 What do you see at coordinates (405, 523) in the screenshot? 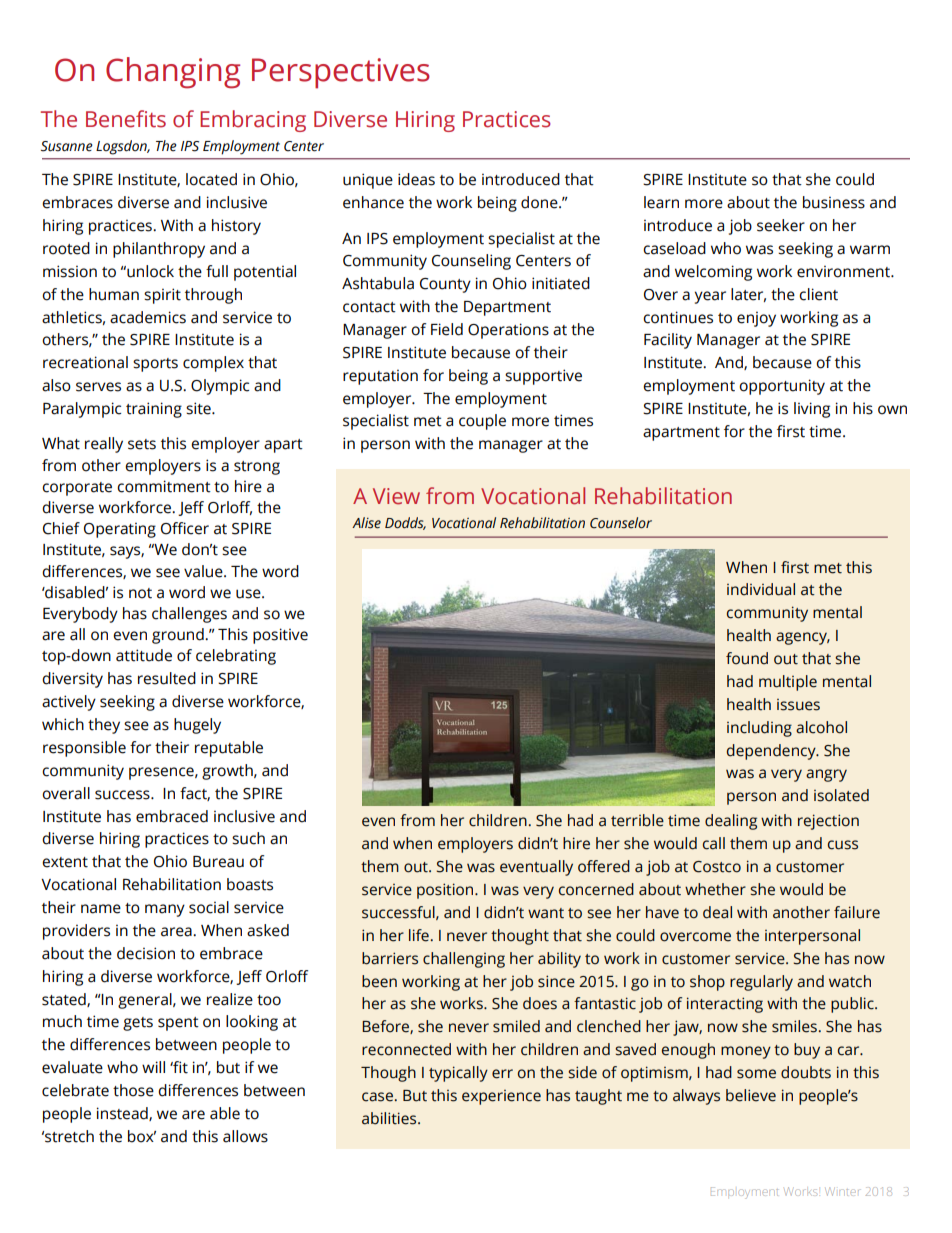
I see `Dodds` at bounding box center [405, 523].
